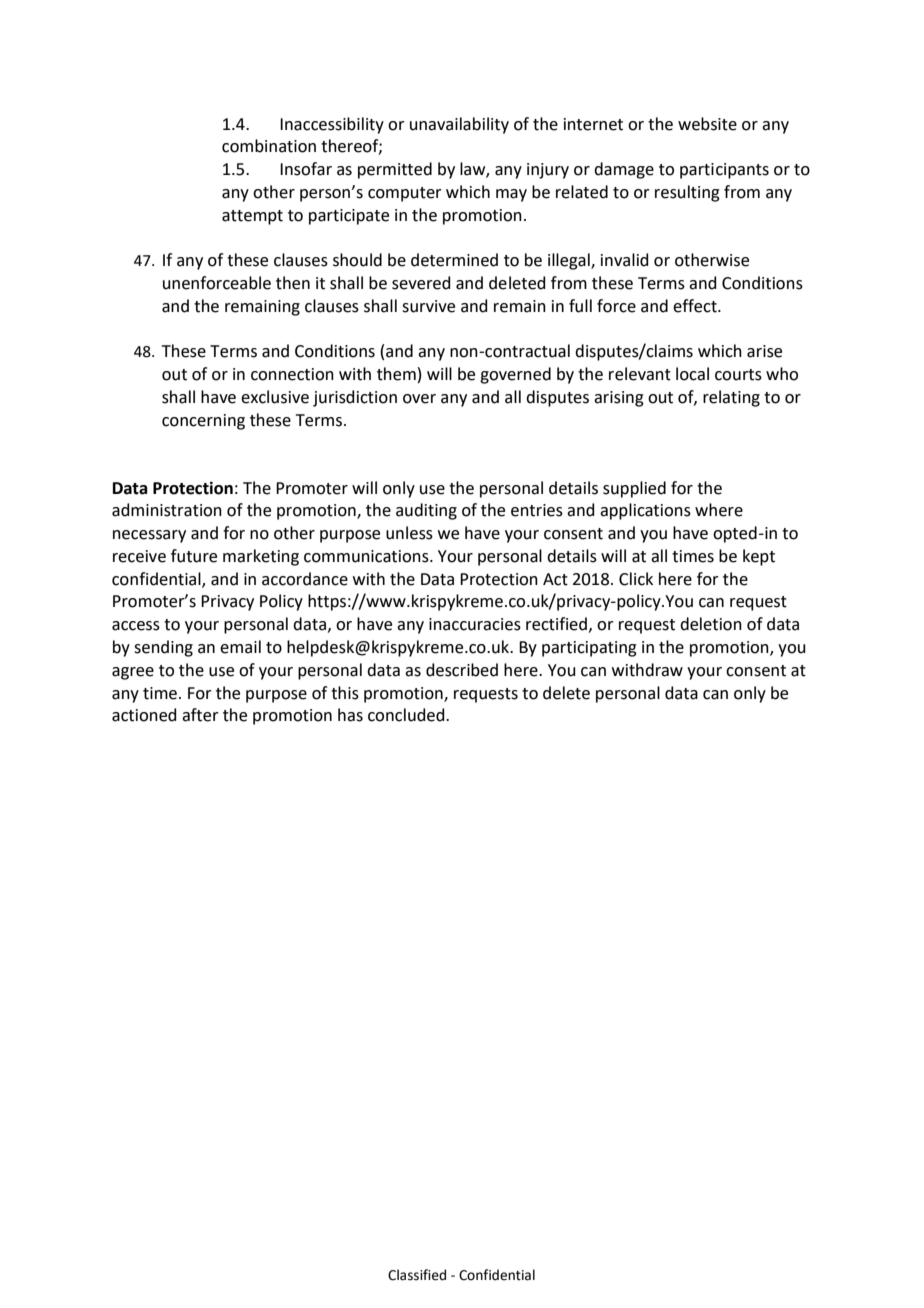  What do you see at coordinates (407, 715) in the screenshot?
I see `concluded` at bounding box center [407, 715].
